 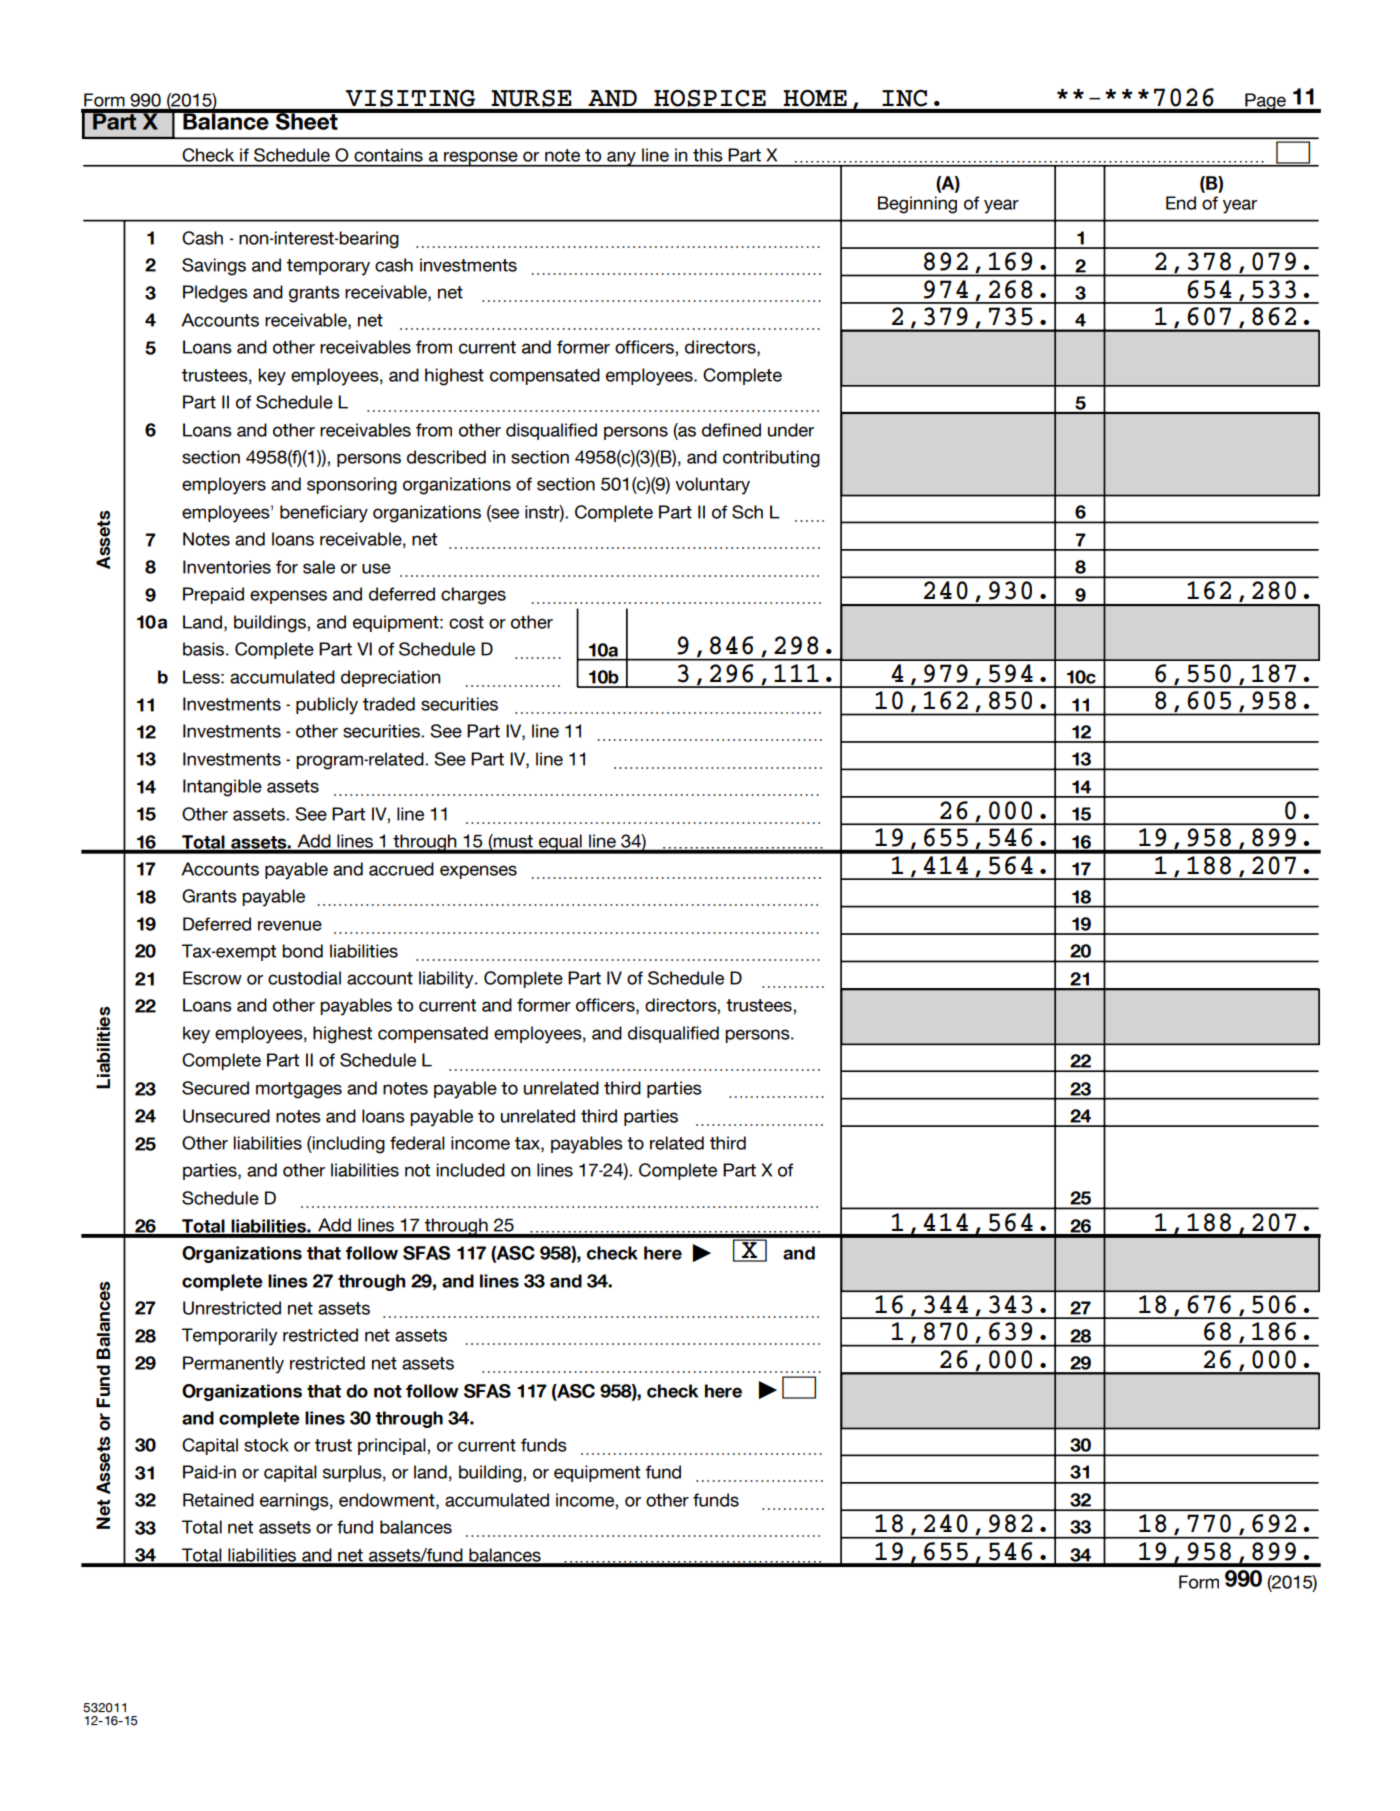 I want to click on voluntary, so click(x=712, y=486).
